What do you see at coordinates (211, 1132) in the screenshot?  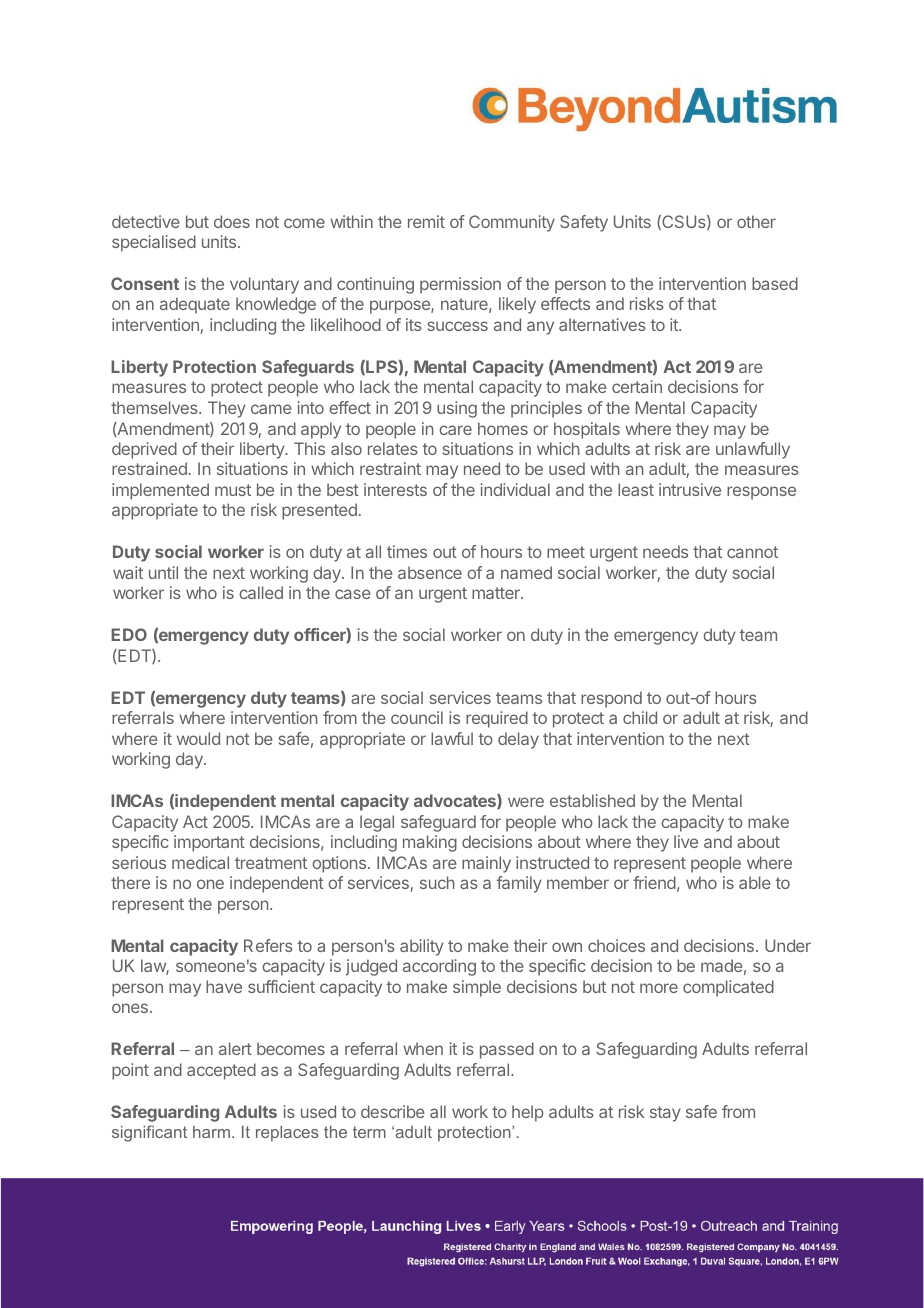 I see `harm` at bounding box center [211, 1132].
